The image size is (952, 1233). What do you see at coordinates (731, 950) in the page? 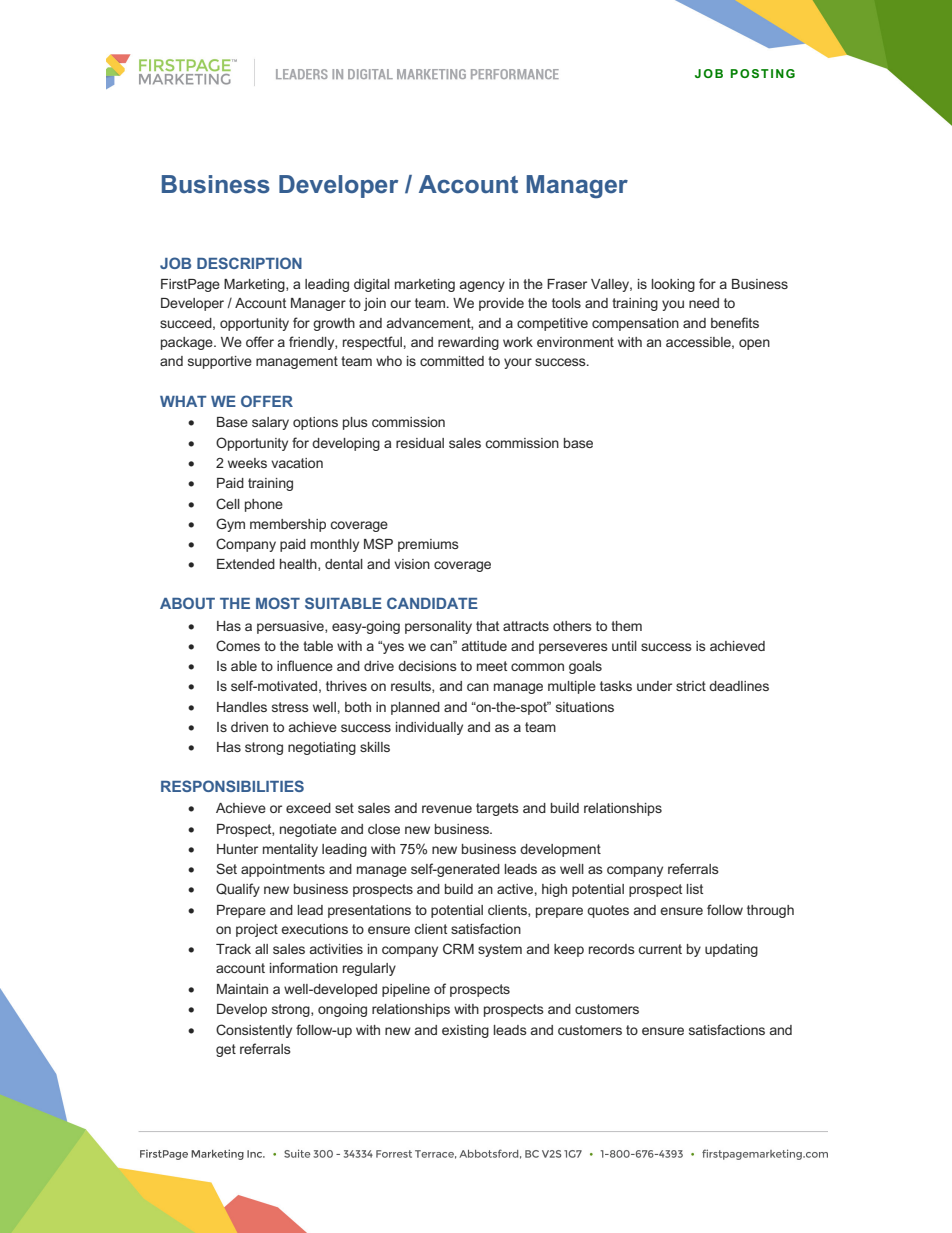
I see `updating` at bounding box center [731, 950].
